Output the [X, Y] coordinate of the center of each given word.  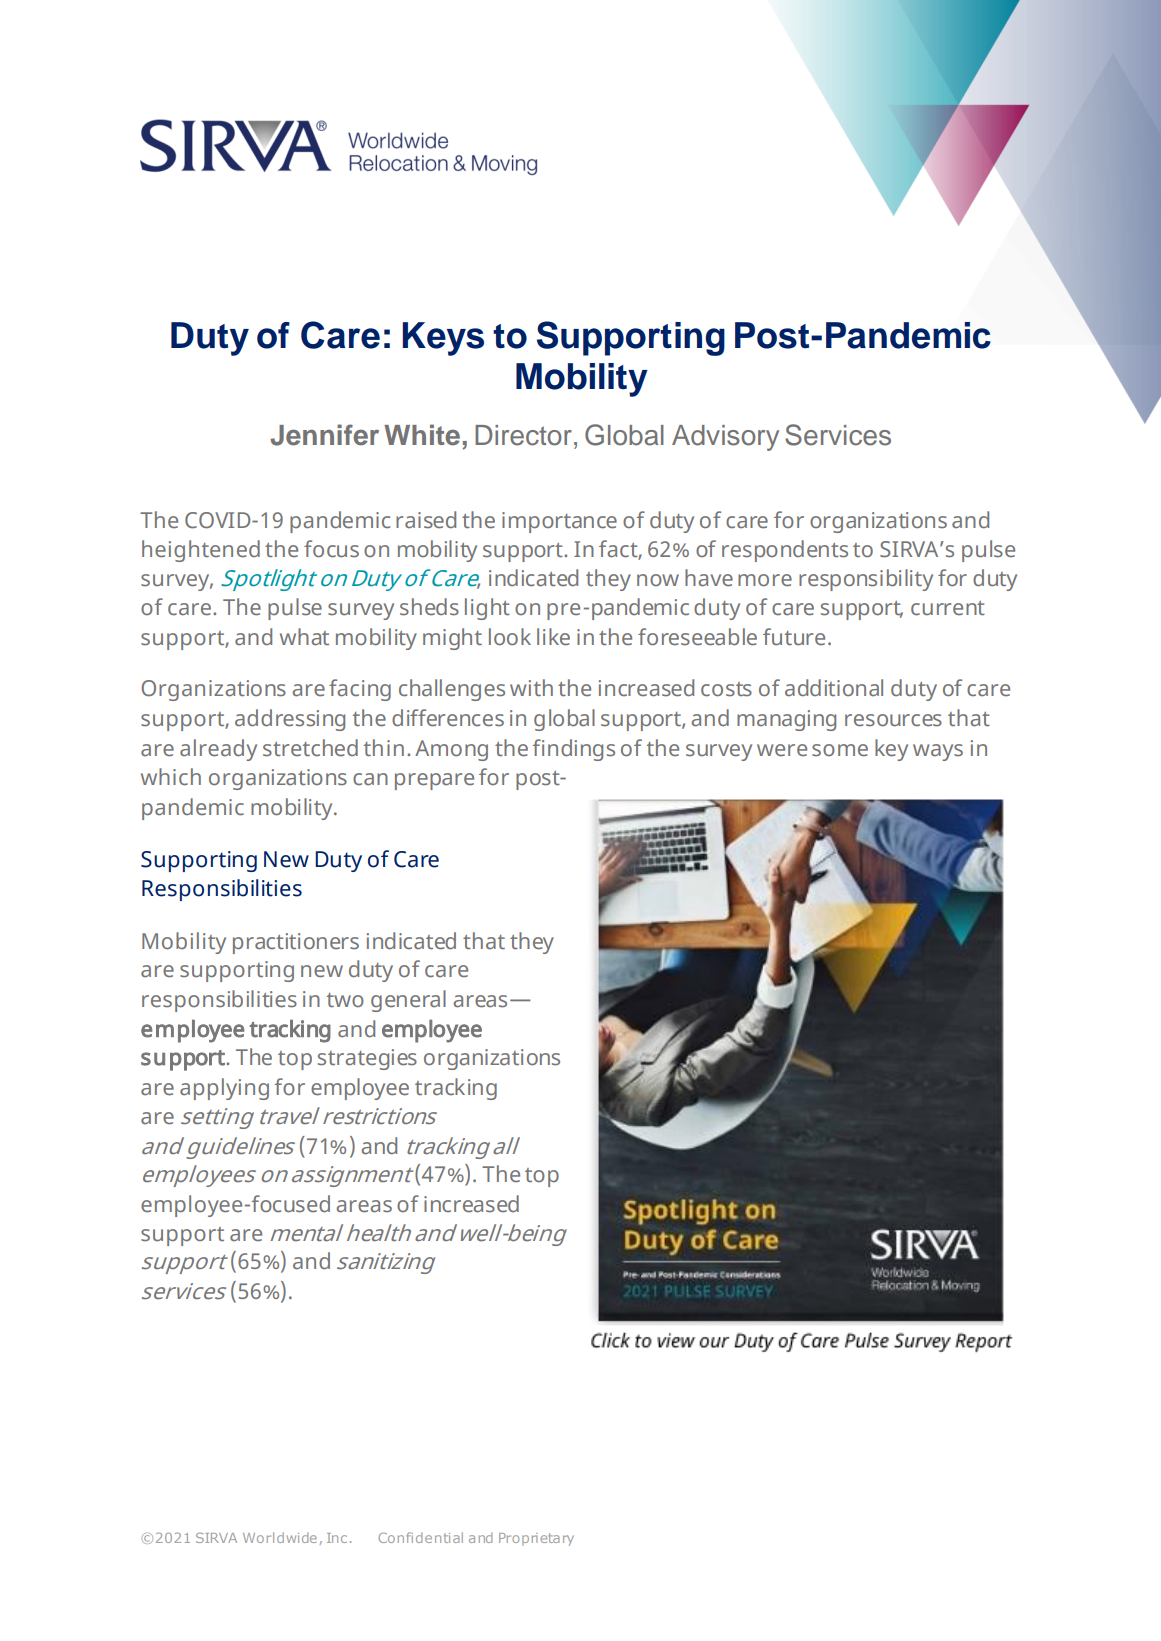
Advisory [725, 438]
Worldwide [280, 1537]
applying [224, 1089]
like [553, 637]
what [304, 637]
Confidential [420, 1537]
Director [523, 435]
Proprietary [536, 1539]
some [840, 750]
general [408, 1001]
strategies [367, 1059]
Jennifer [324, 435]
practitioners [296, 943]
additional [834, 688]
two [345, 1000]
